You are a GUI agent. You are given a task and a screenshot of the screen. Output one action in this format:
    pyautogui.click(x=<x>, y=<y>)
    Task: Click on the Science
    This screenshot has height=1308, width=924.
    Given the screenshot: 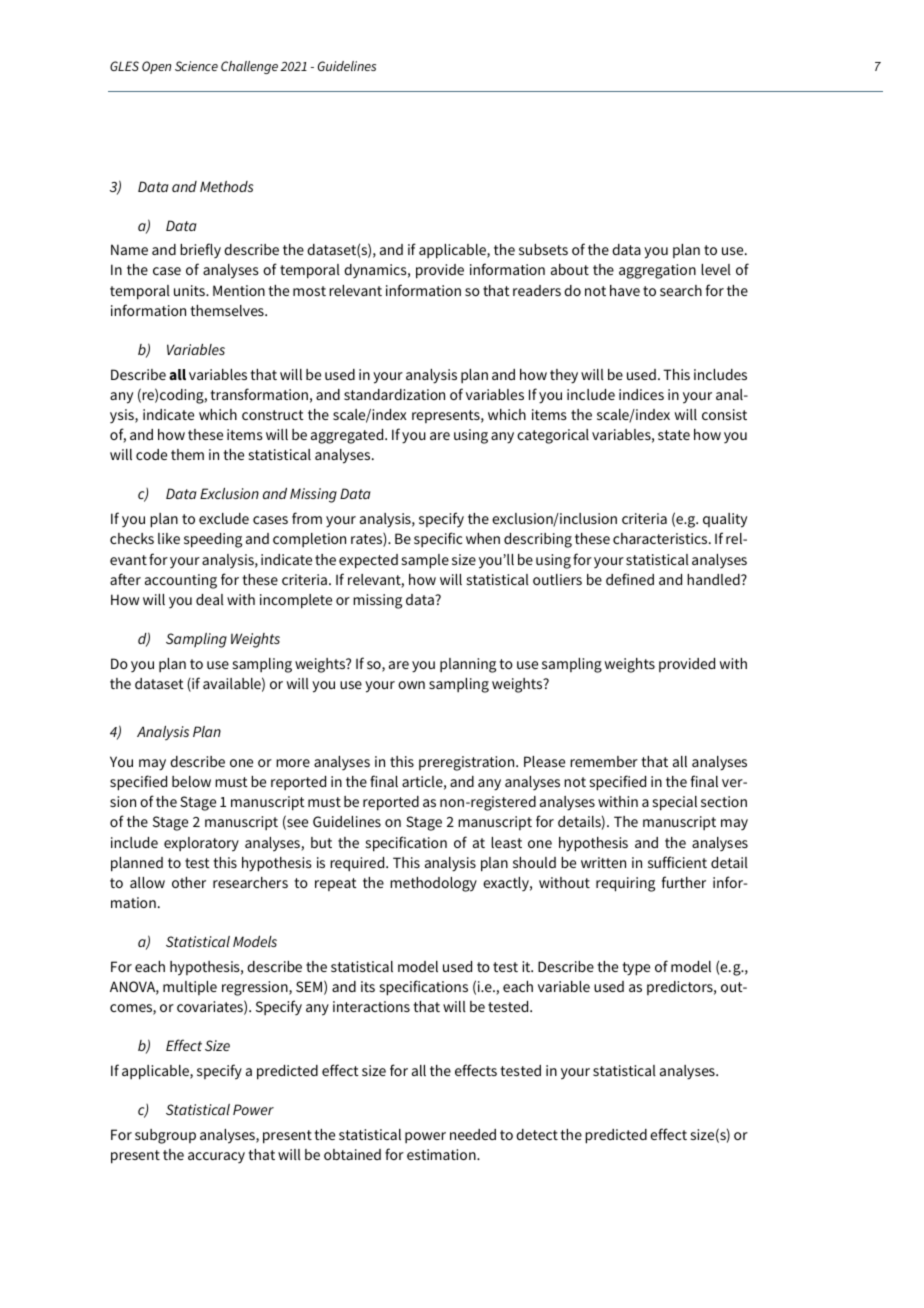 What is the action you would take?
    pyautogui.click(x=196, y=66)
